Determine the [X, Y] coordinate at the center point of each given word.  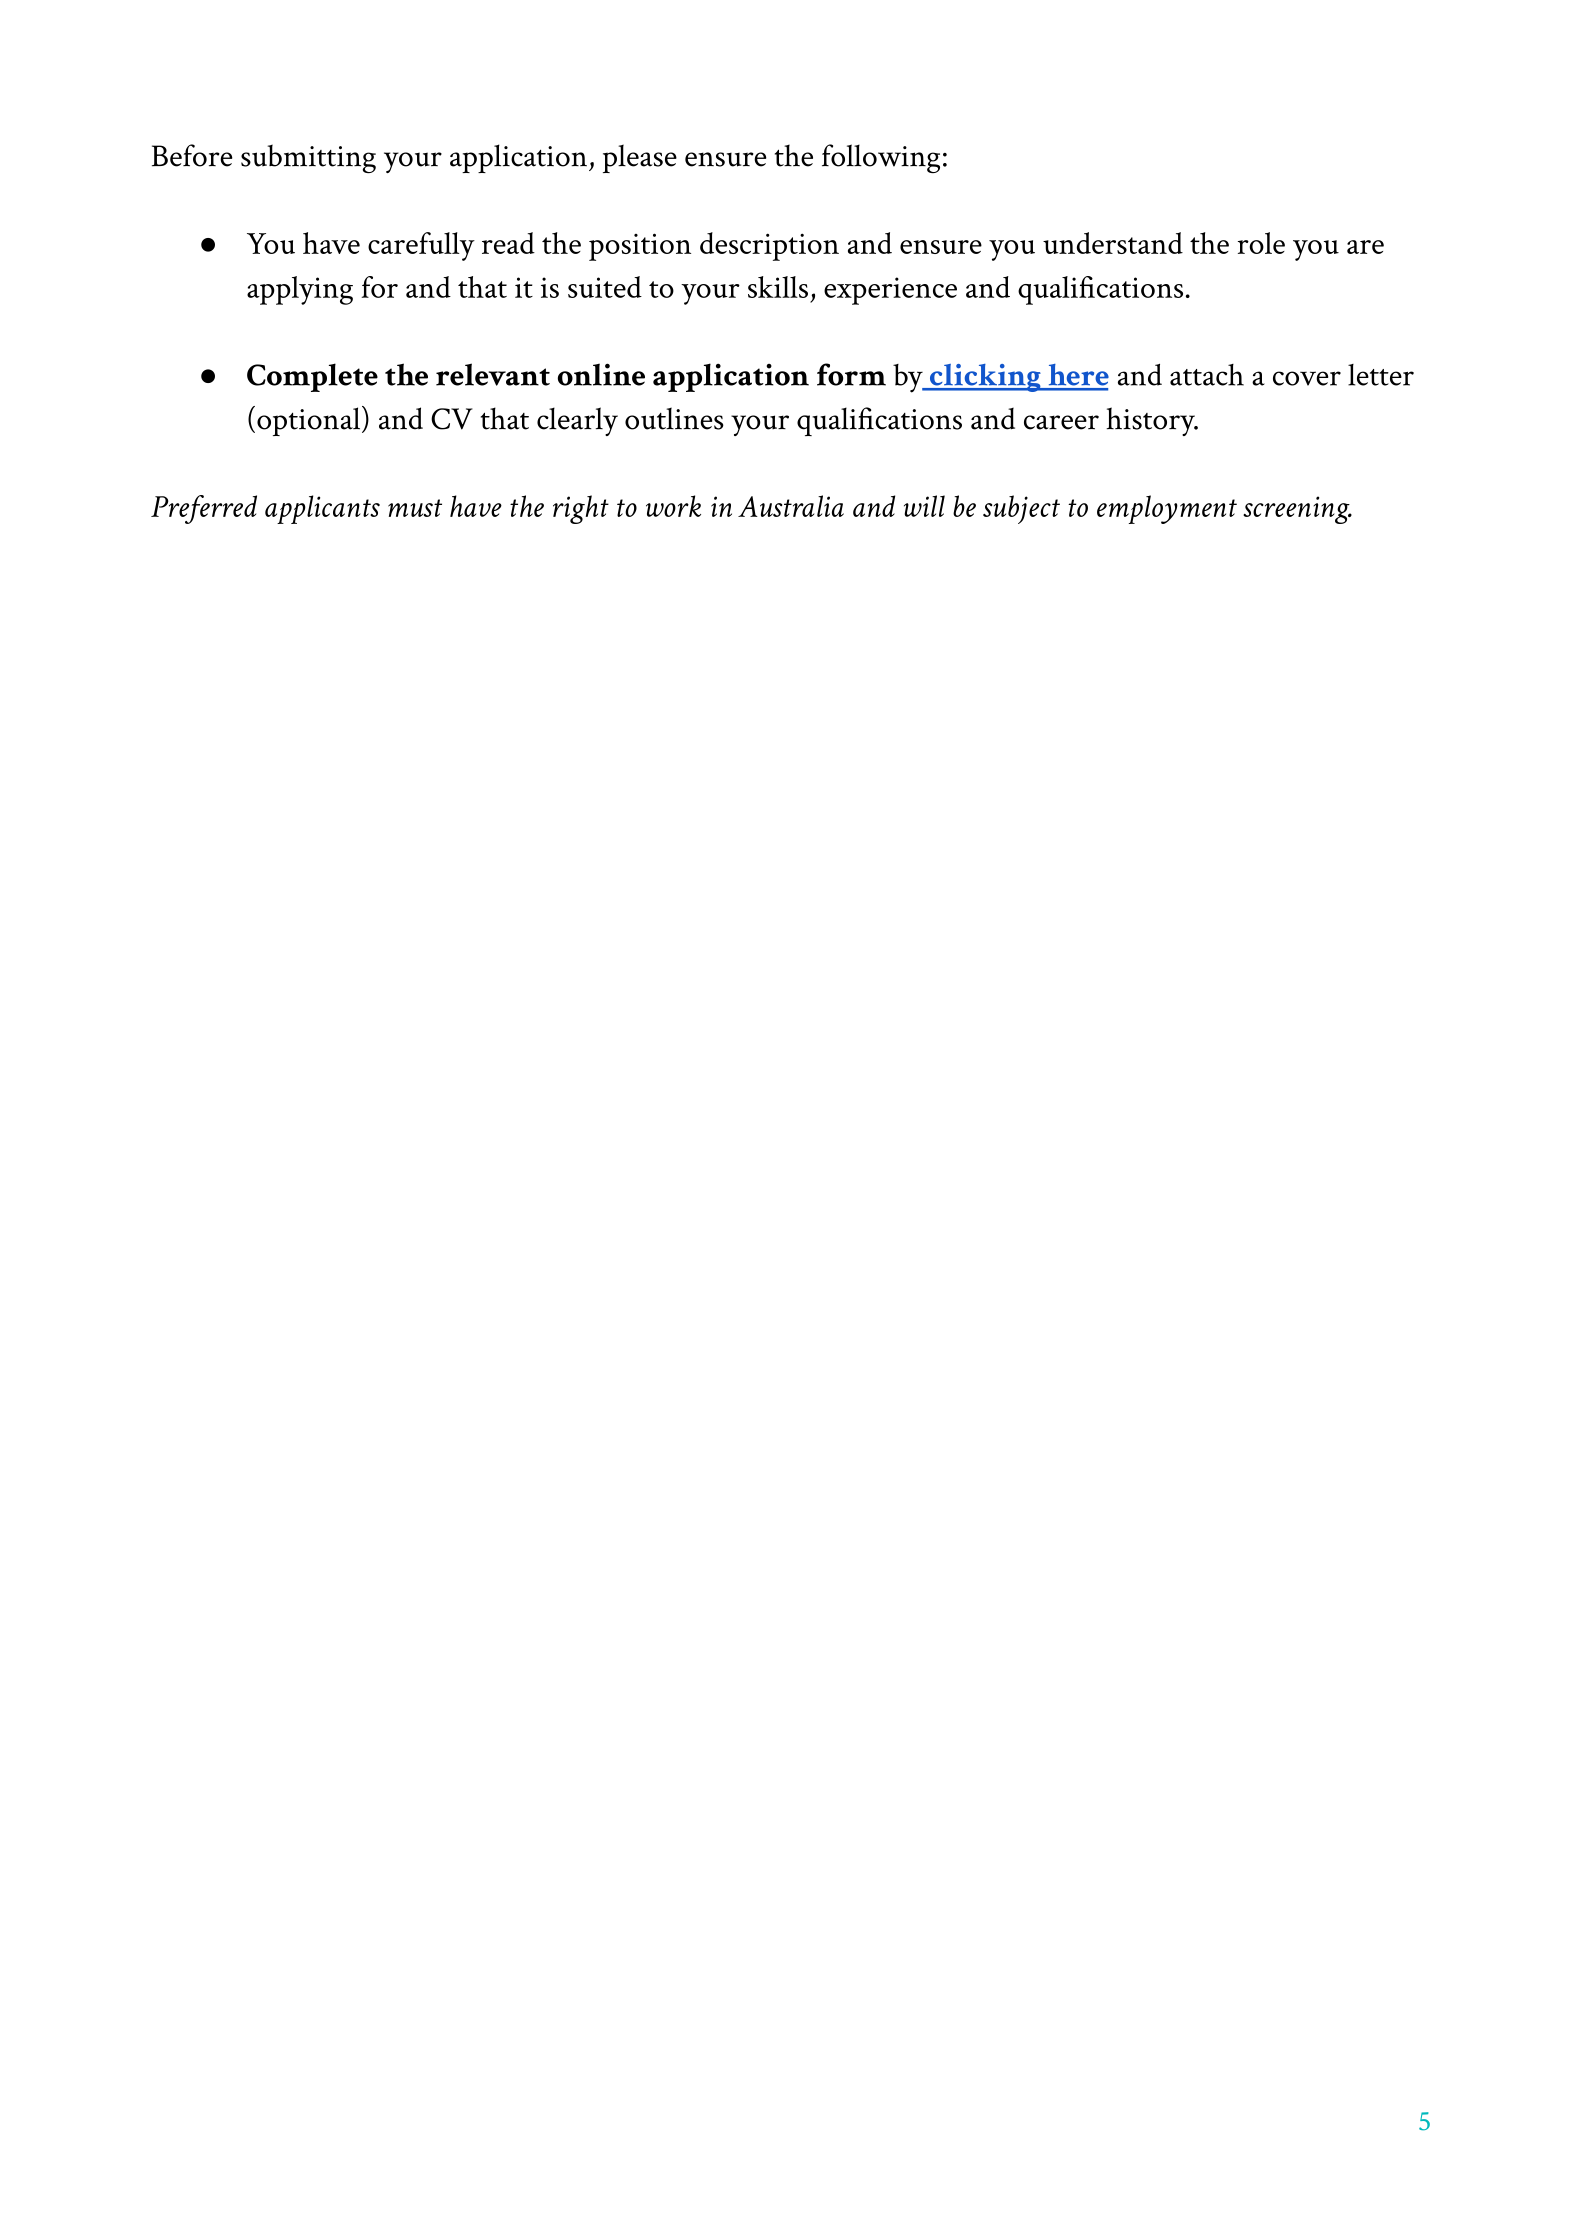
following [881, 158]
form [851, 374]
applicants [322, 509]
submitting [308, 158]
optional [310, 421]
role [1261, 243]
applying [300, 290]
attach [1207, 375]
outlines [674, 418]
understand [1113, 243]
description [769, 246]
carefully [421, 246]
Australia [791, 506]
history [1151, 421]
